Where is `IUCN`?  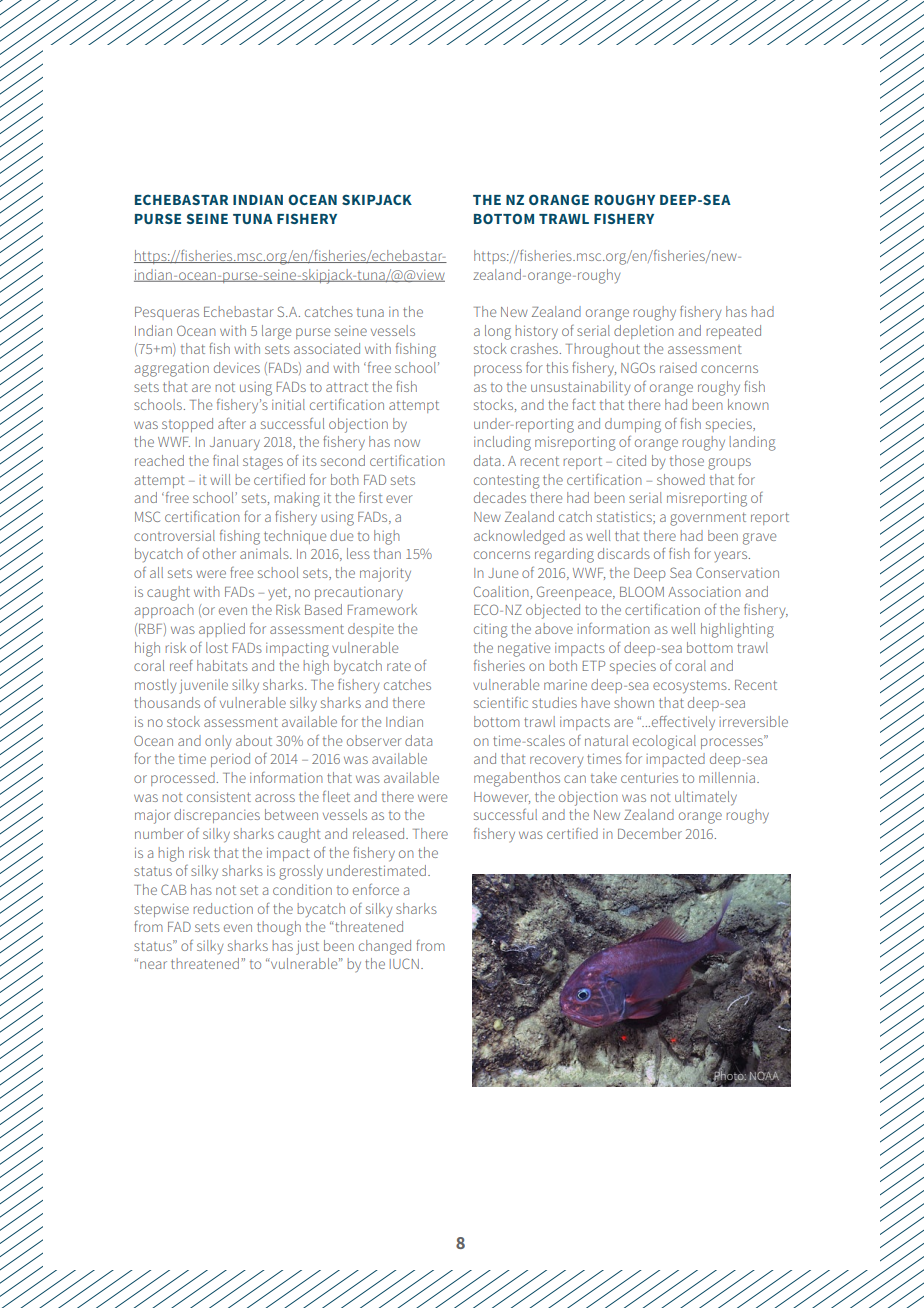
IUCN is located at coordinates (404, 963).
